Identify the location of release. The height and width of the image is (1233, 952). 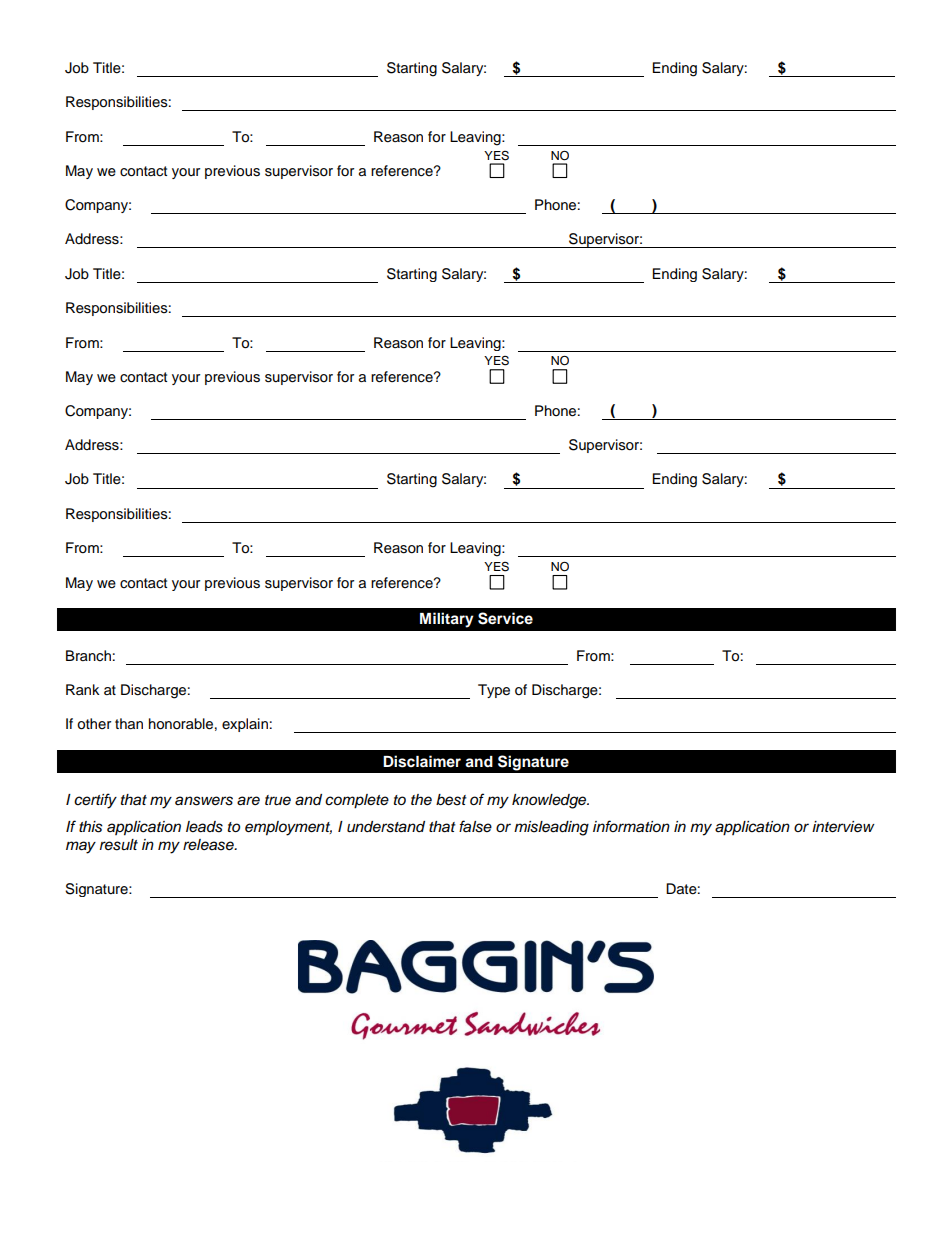
(209, 845).
